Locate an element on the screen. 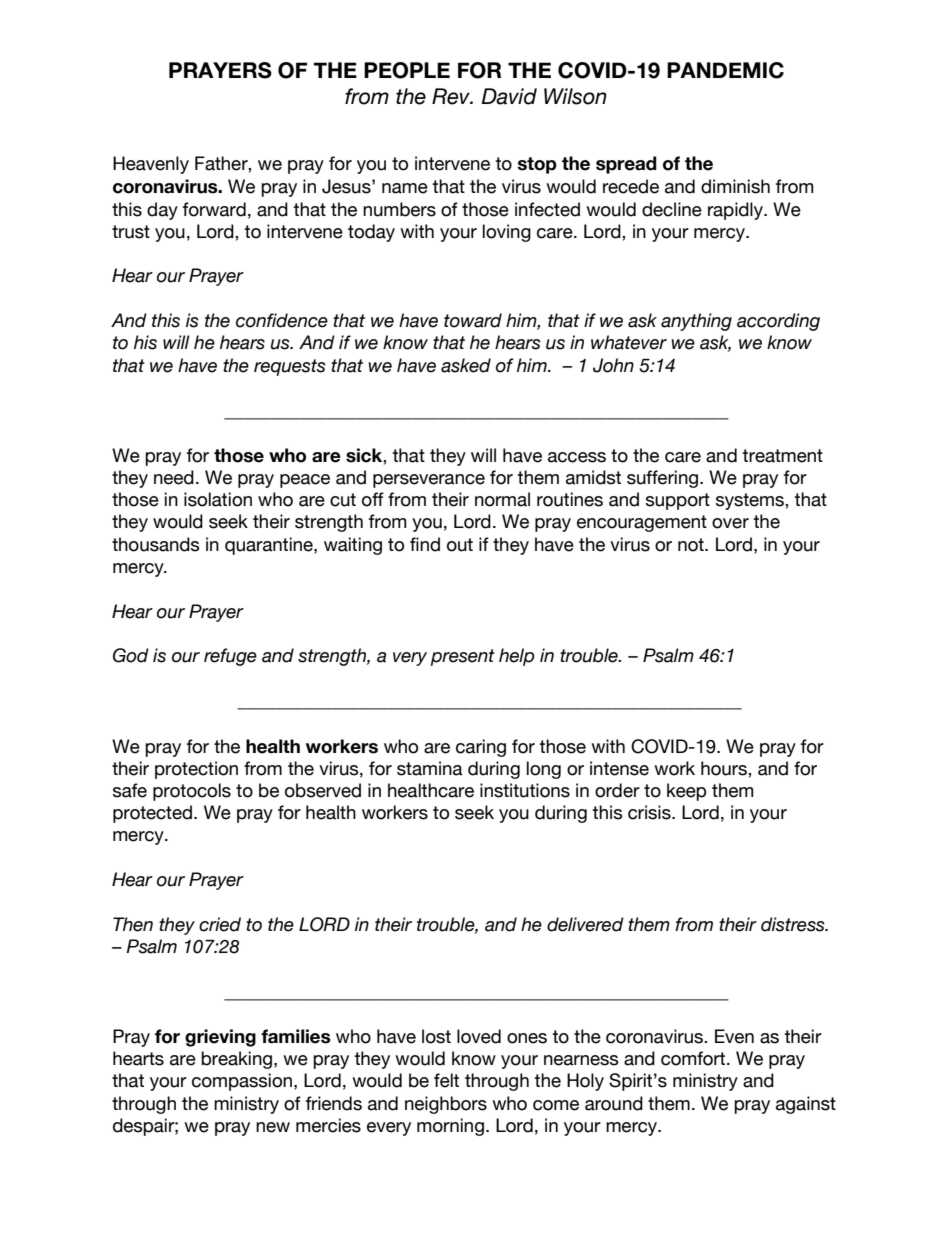  need is located at coordinates (174, 477).
